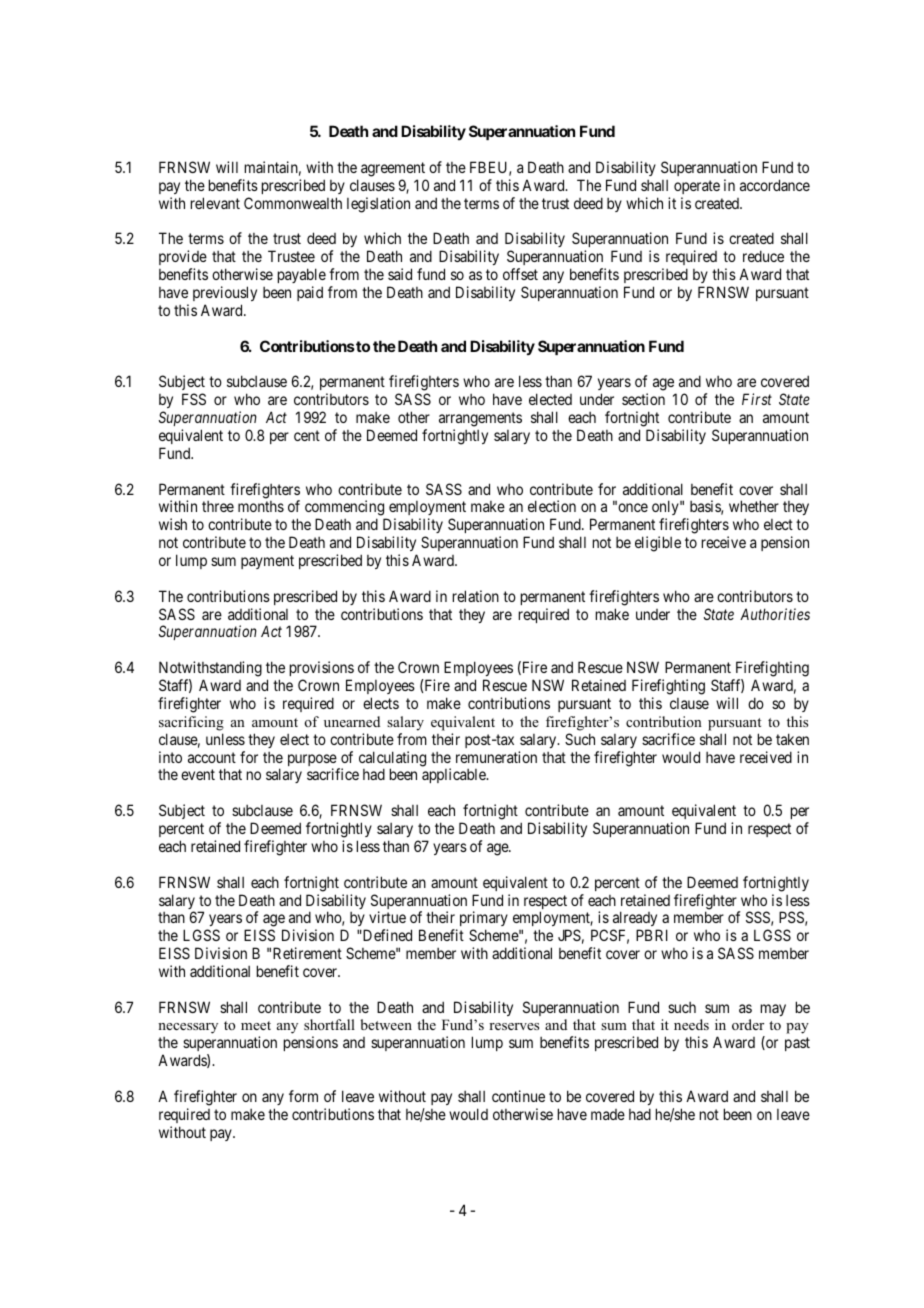 The width and height of the document is (924, 1308). I want to click on provisions, so click(322, 670).
